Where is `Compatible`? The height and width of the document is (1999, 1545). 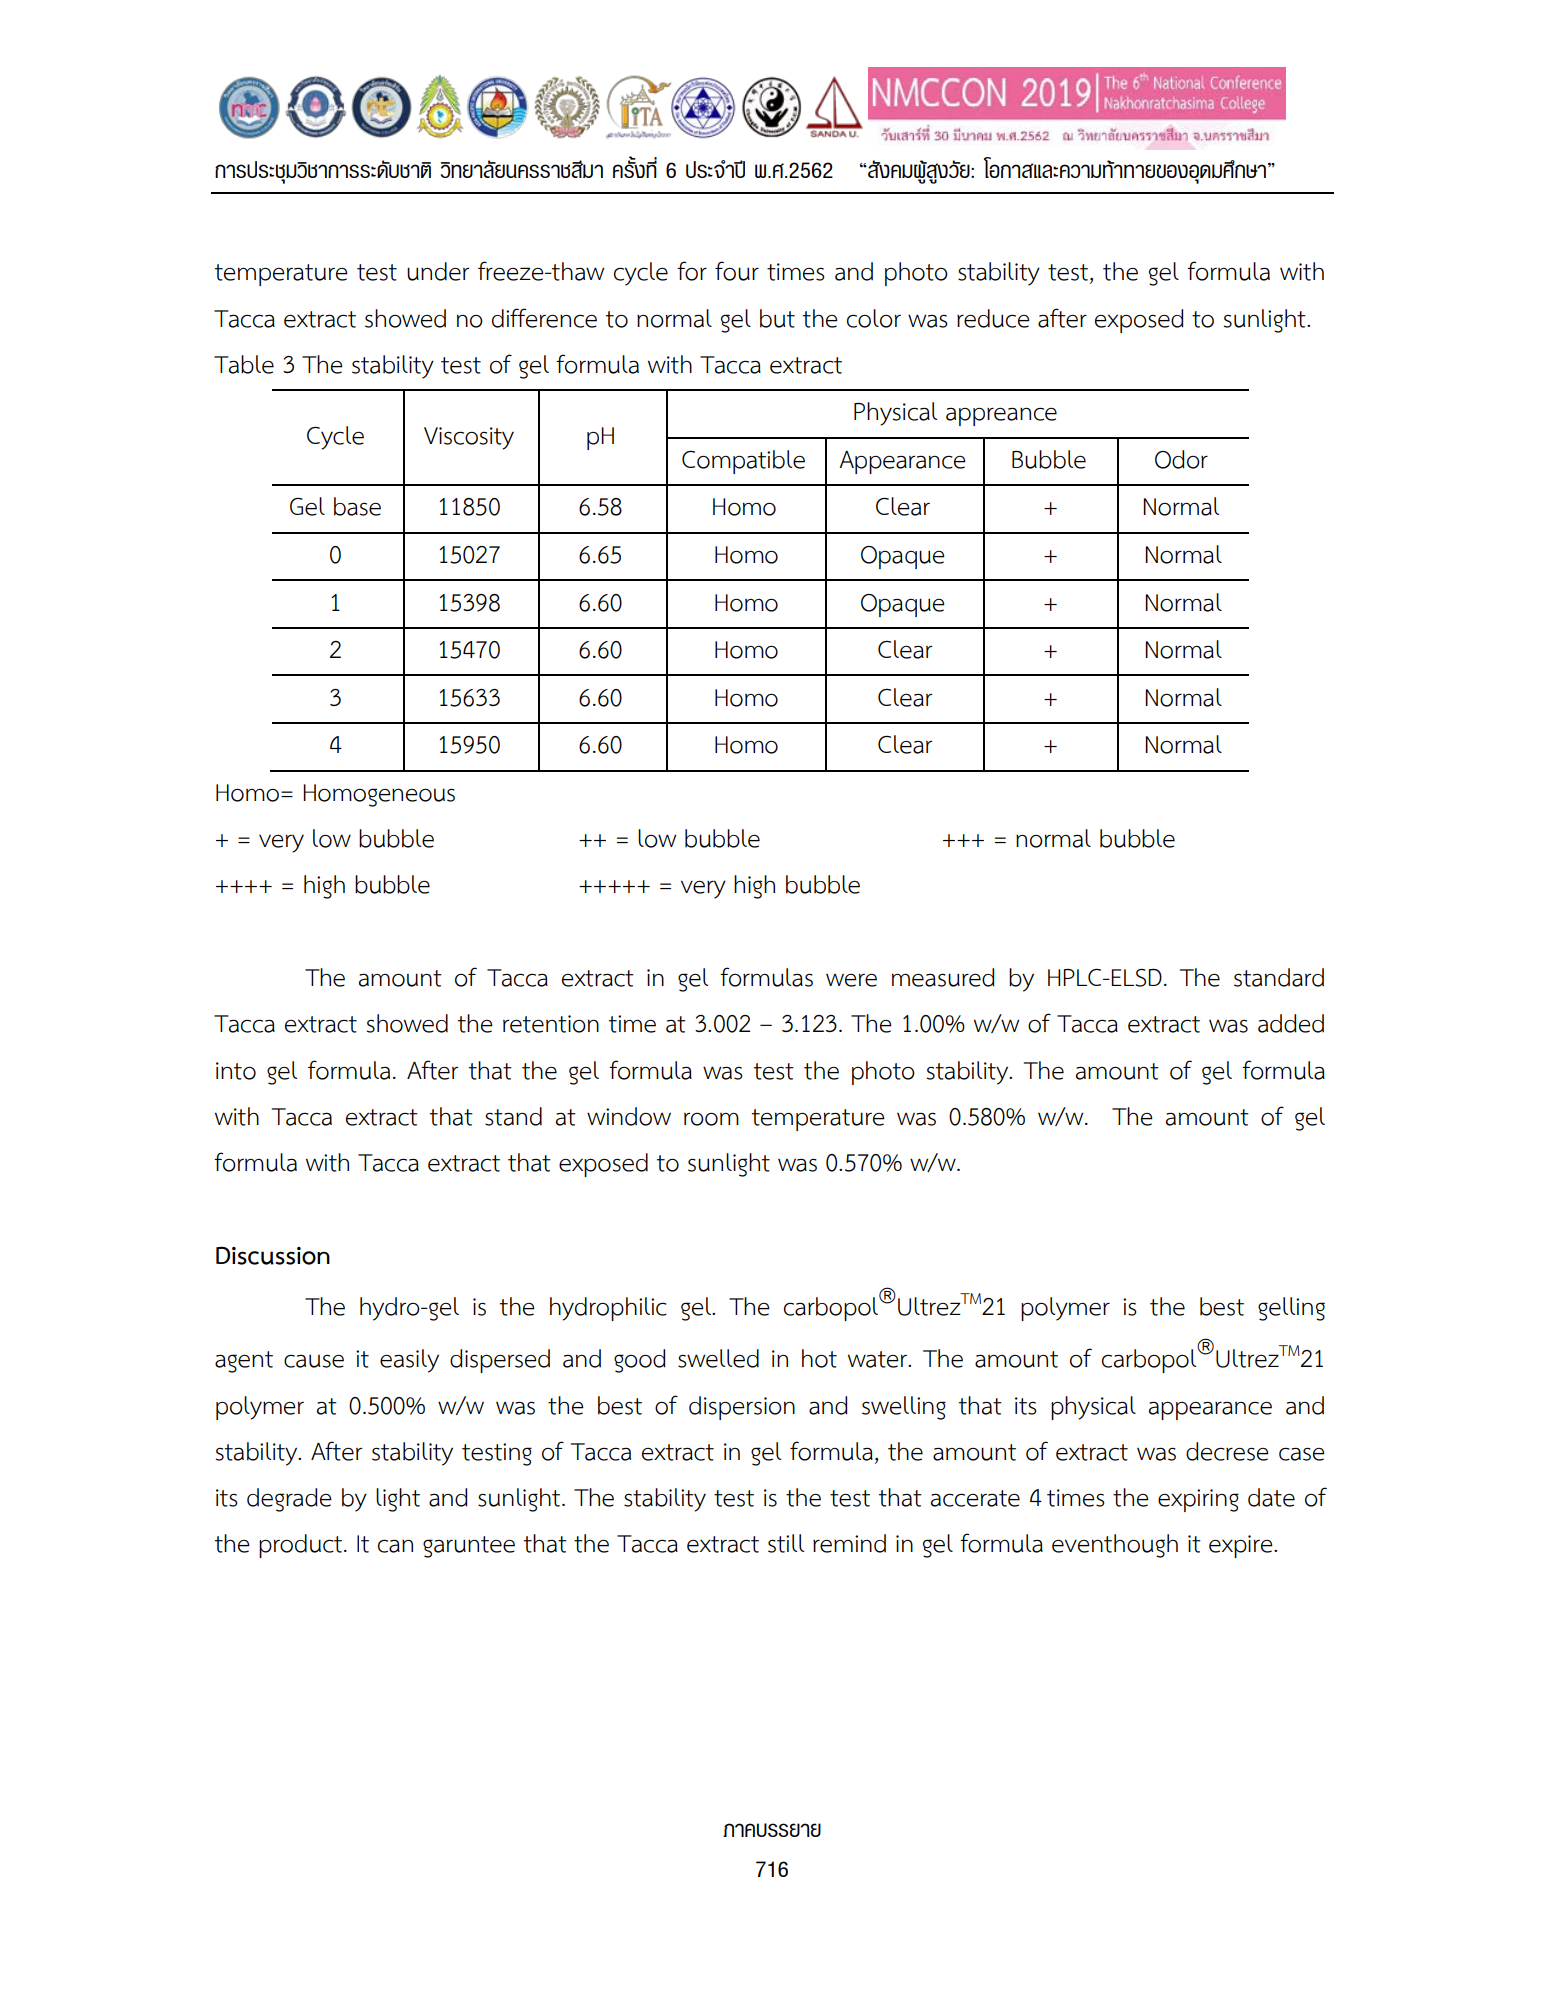 Compatible is located at coordinates (743, 462).
